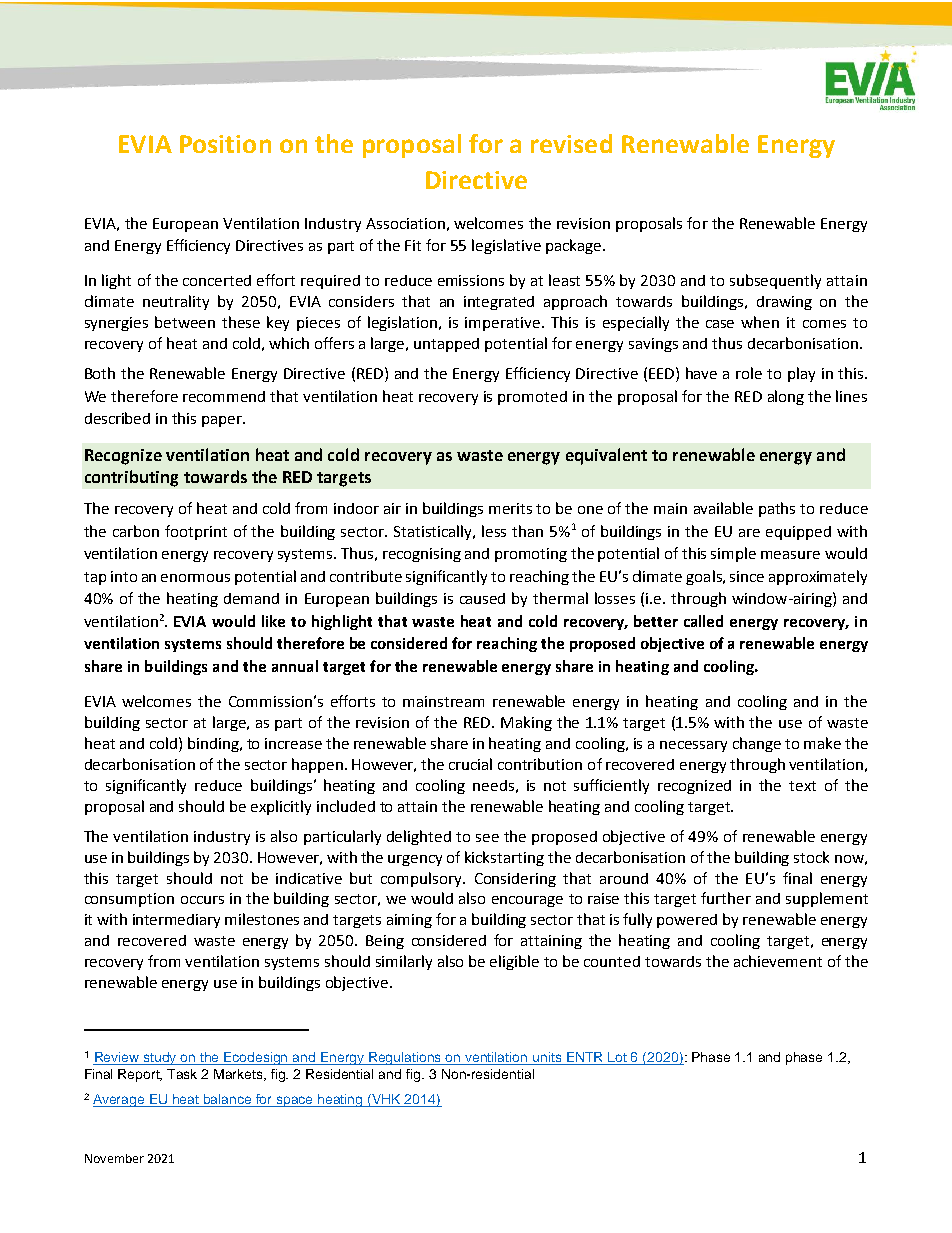  What do you see at coordinates (223, 421) in the screenshot?
I see `paper` at bounding box center [223, 421].
